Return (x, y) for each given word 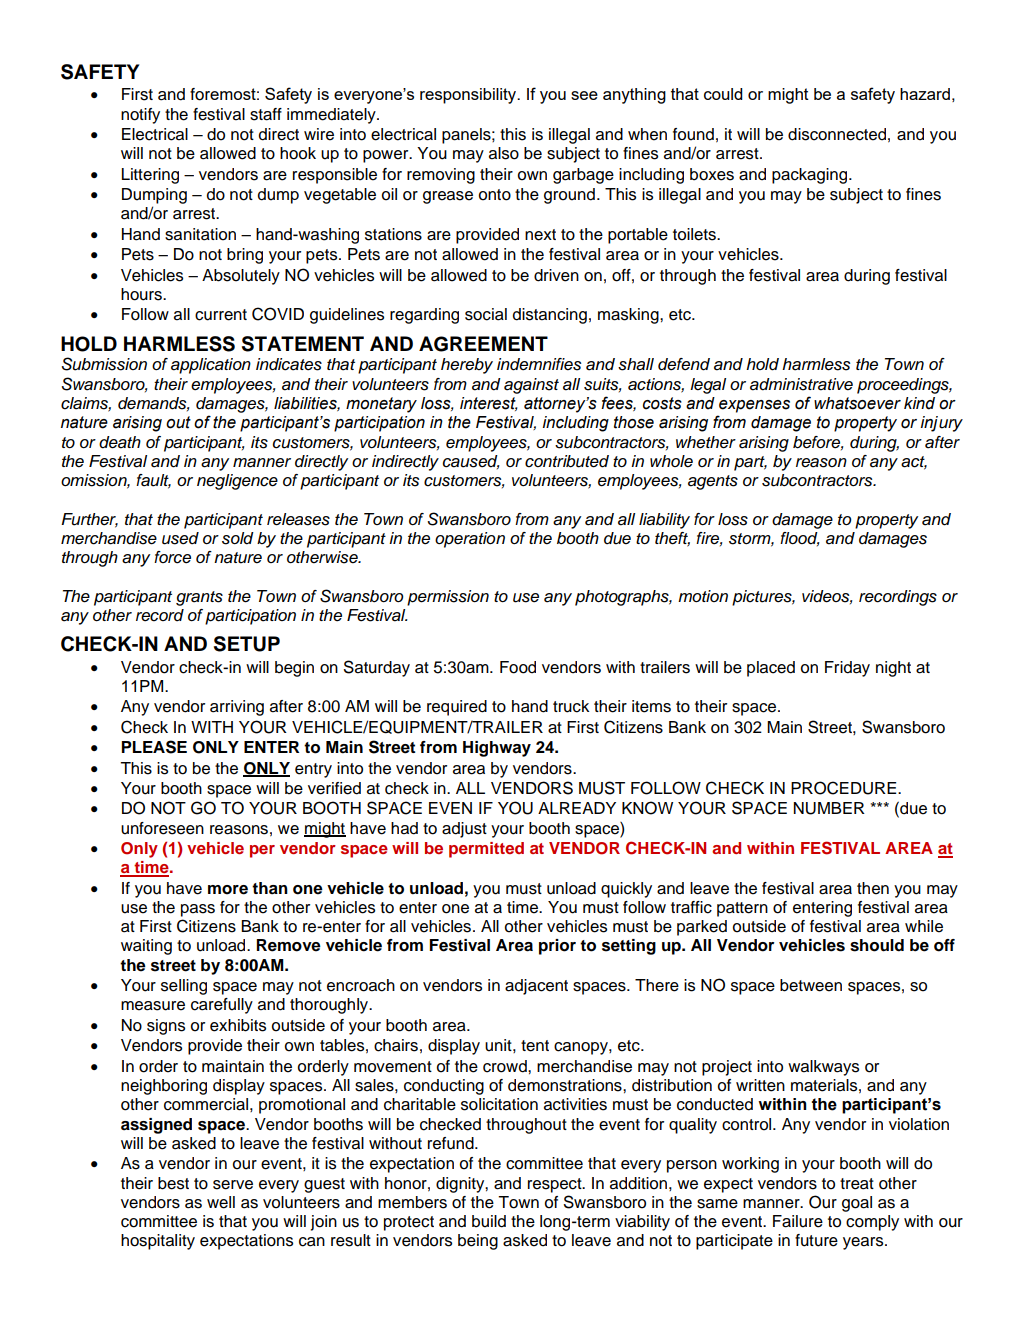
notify (140, 116)
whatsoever (857, 403)
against (531, 386)
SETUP (247, 644)
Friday (847, 669)
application (211, 366)
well (221, 1202)
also (504, 153)
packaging (811, 176)
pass (198, 910)
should (877, 945)
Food (518, 667)
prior (557, 947)
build (489, 1221)
